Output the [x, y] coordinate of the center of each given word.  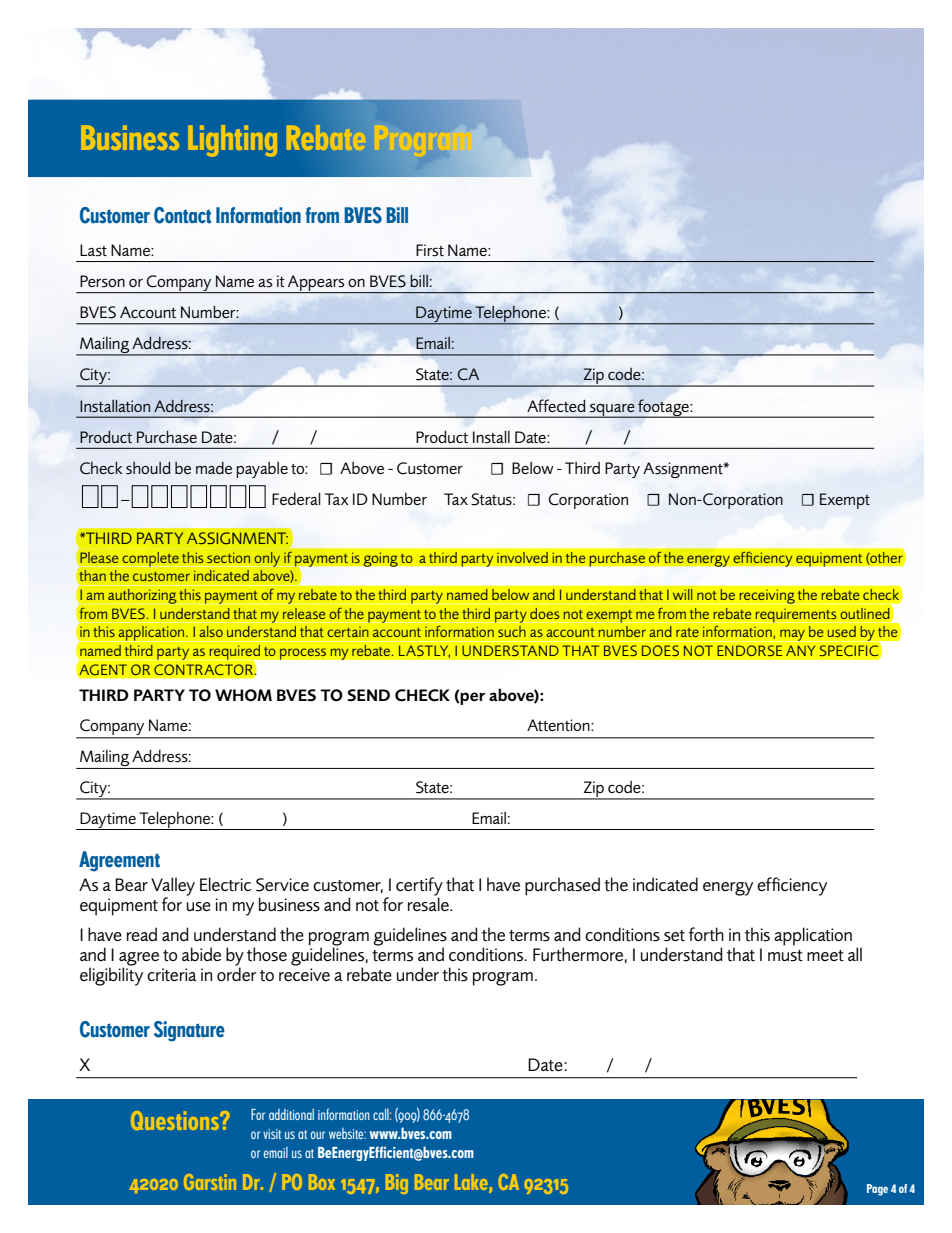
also [211, 632]
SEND [368, 695]
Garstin [210, 1182]
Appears [316, 284]
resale [429, 903]
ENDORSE [750, 651]
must [785, 956]
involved [522, 557]
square [612, 410]
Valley [173, 887]
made [214, 468]
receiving [767, 596]
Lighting [232, 141]
